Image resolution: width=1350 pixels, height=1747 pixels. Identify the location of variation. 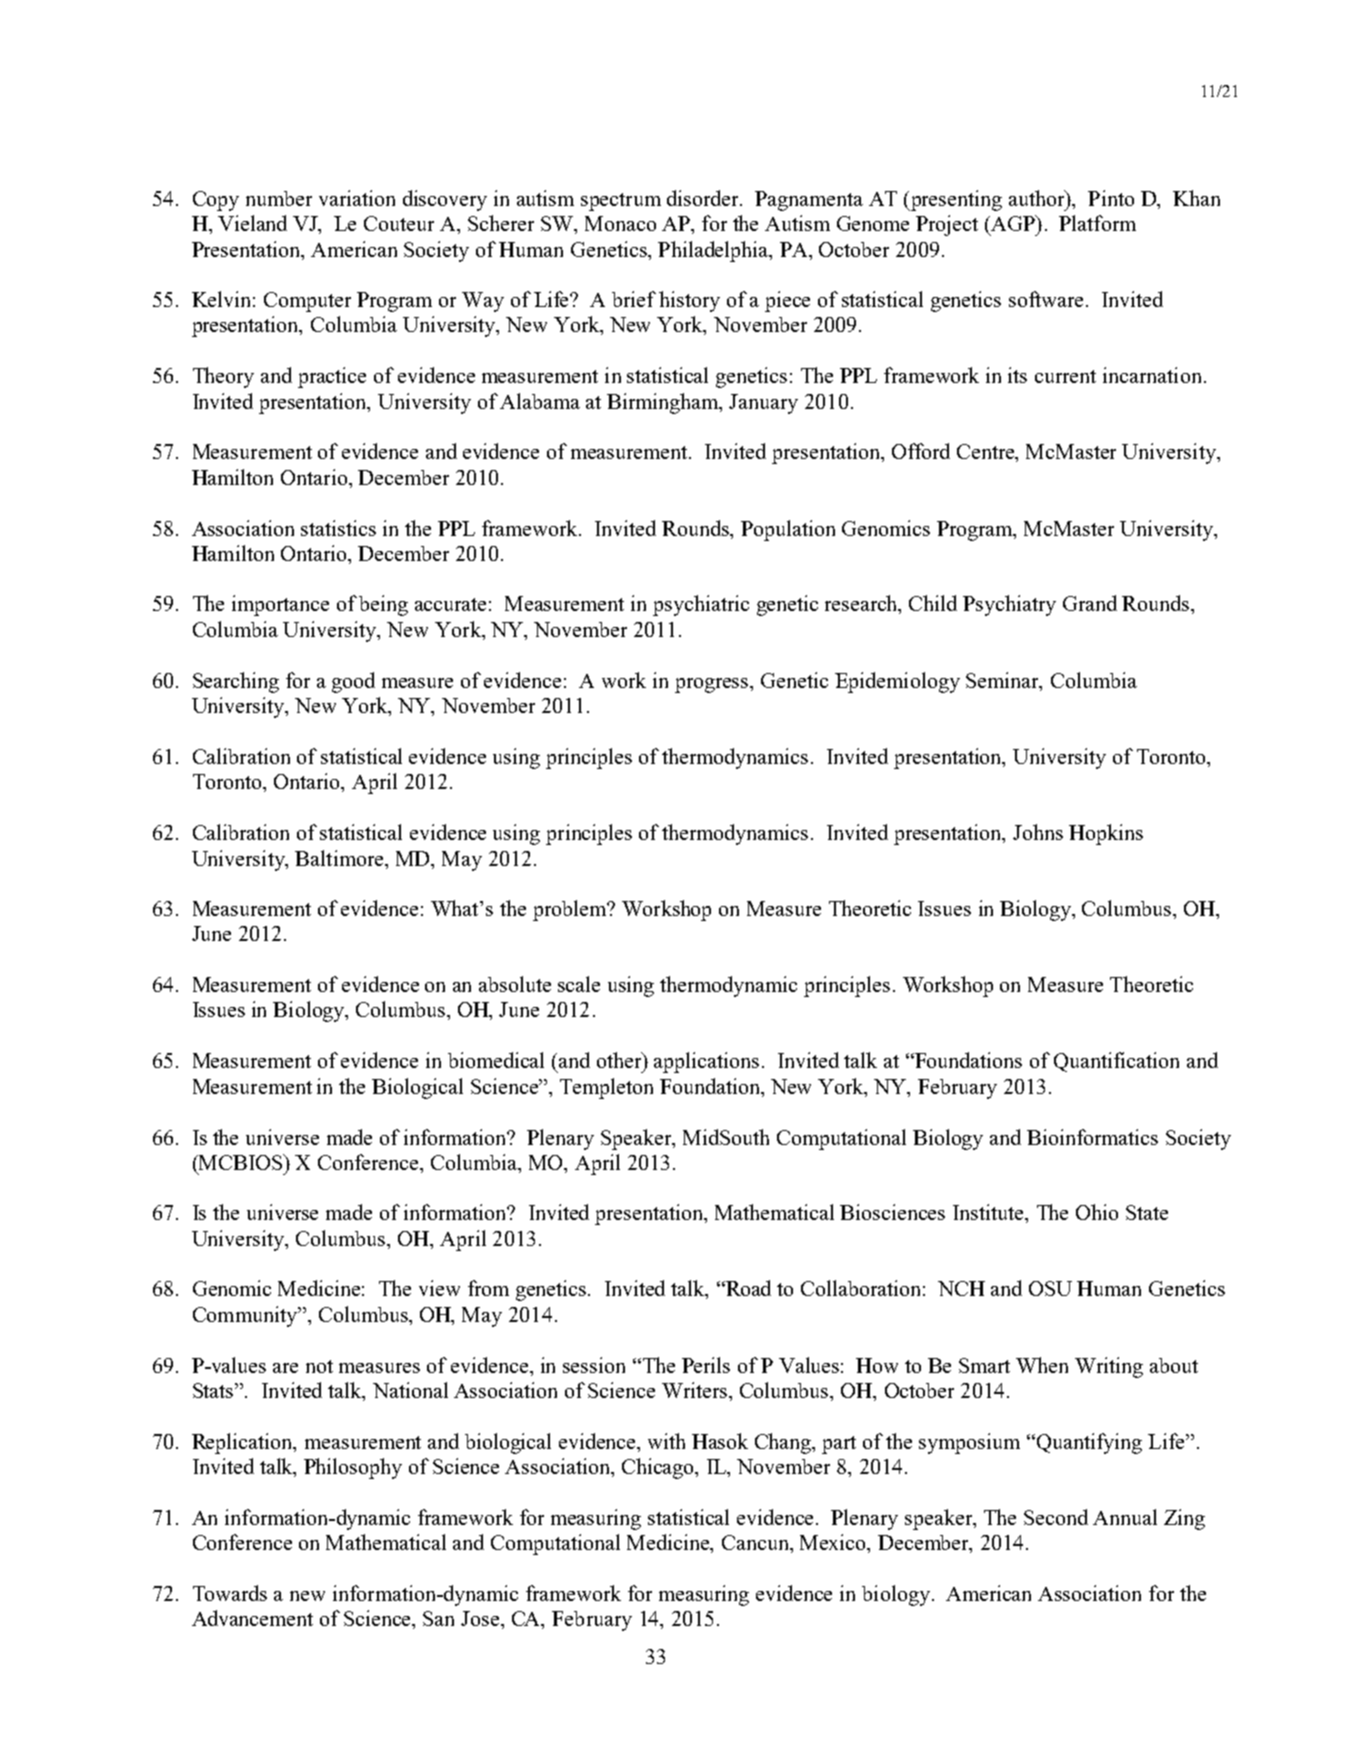
(357, 198).
